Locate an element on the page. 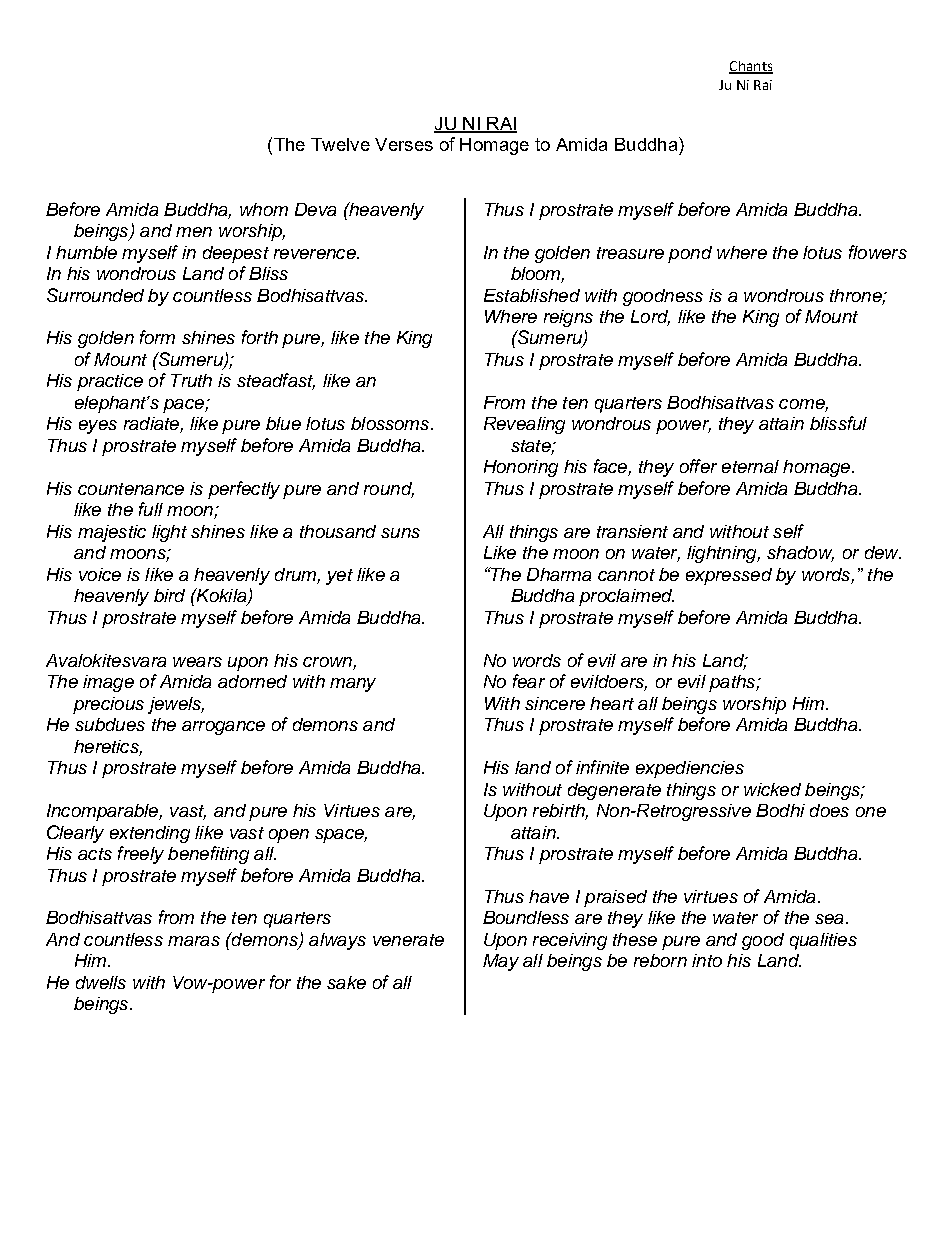 The height and width of the document is (1233, 952). eternal is located at coordinates (750, 466).
